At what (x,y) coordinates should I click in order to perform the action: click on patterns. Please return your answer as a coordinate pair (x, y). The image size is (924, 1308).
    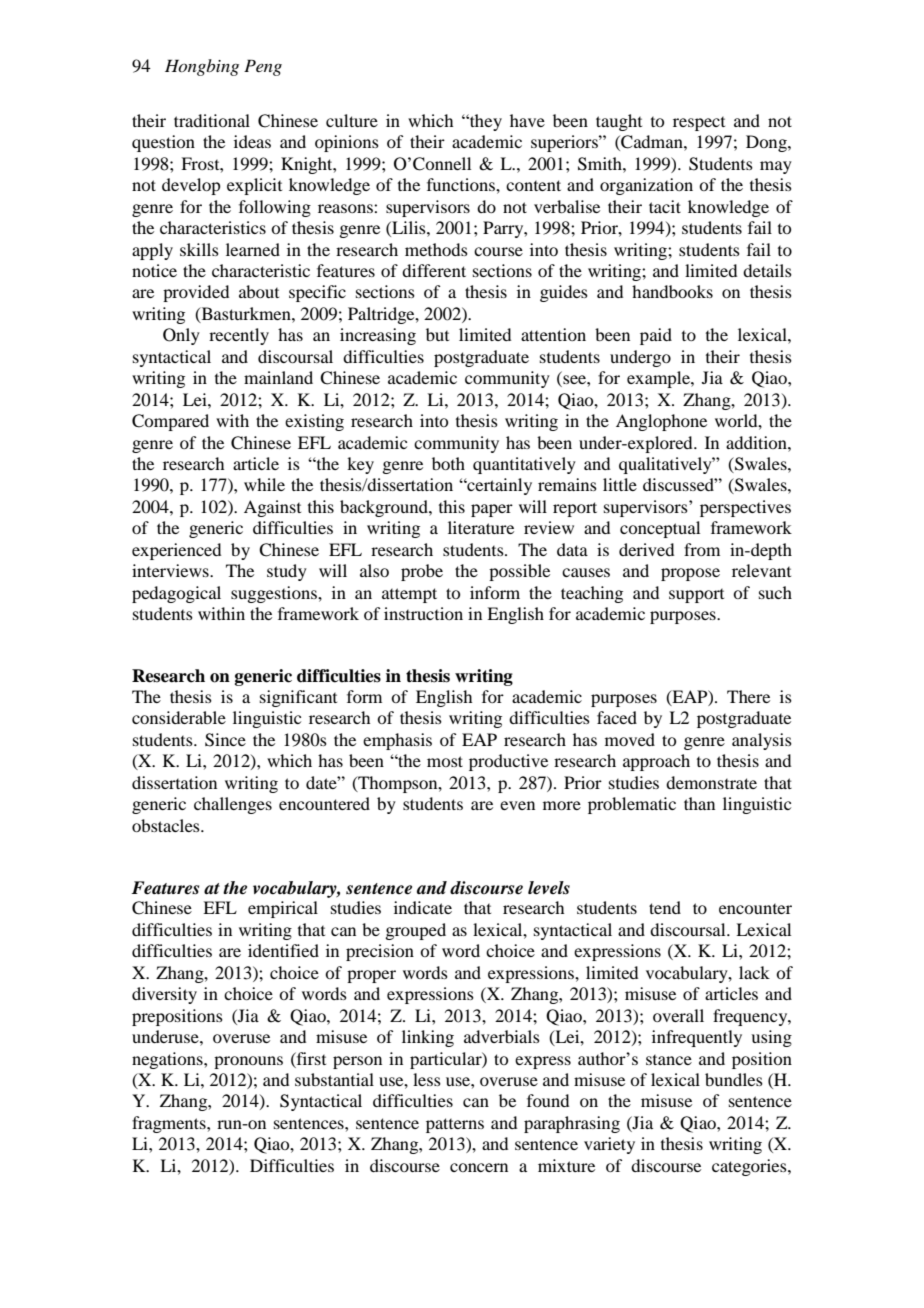
    Looking at the image, I should click on (455, 1125).
